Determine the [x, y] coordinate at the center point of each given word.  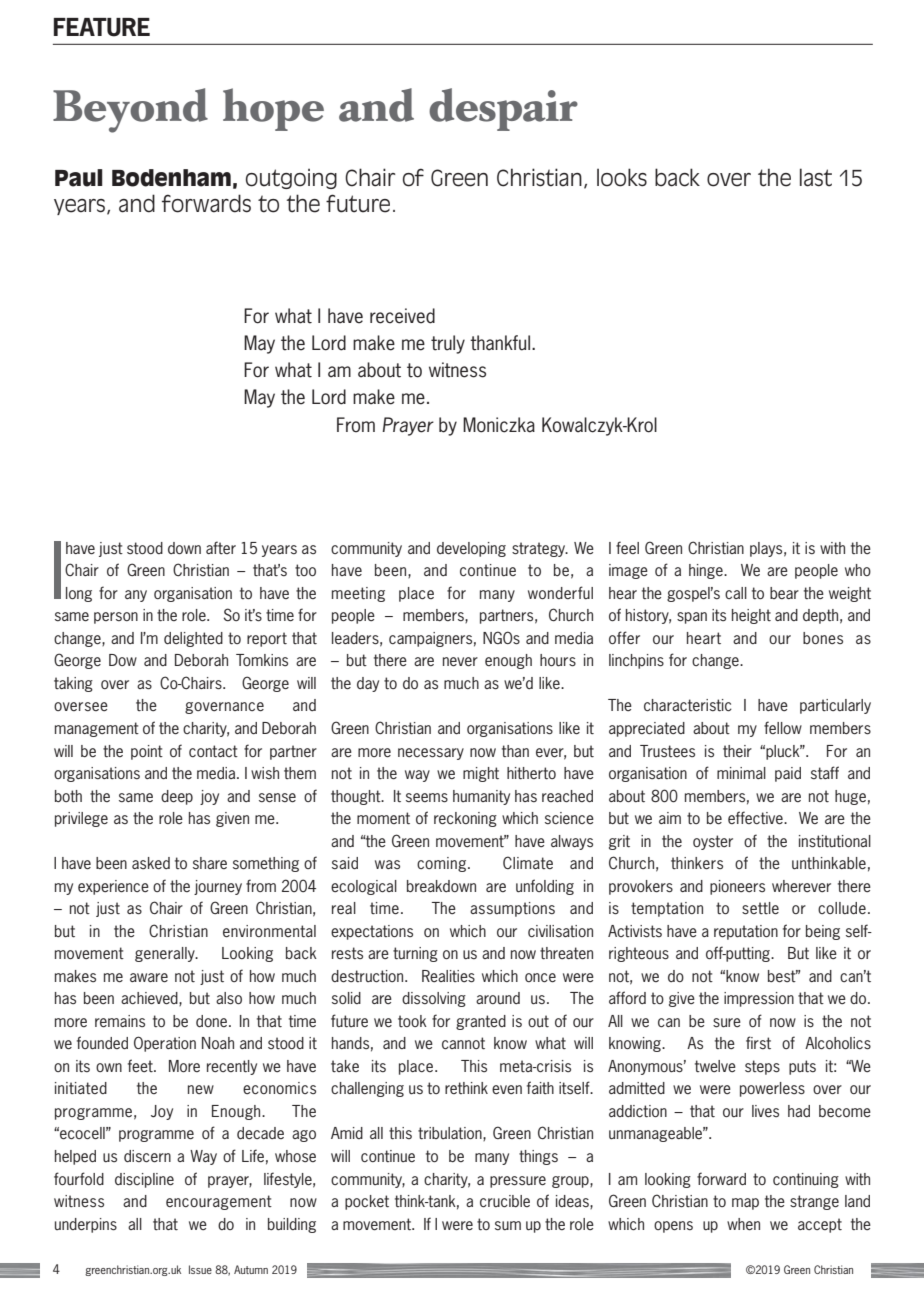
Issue [200, 1269]
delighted [193, 639]
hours [558, 660]
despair [503, 109]
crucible [505, 1201]
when [743, 1224]
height [751, 616]
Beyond [130, 110]
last [816, 177]
